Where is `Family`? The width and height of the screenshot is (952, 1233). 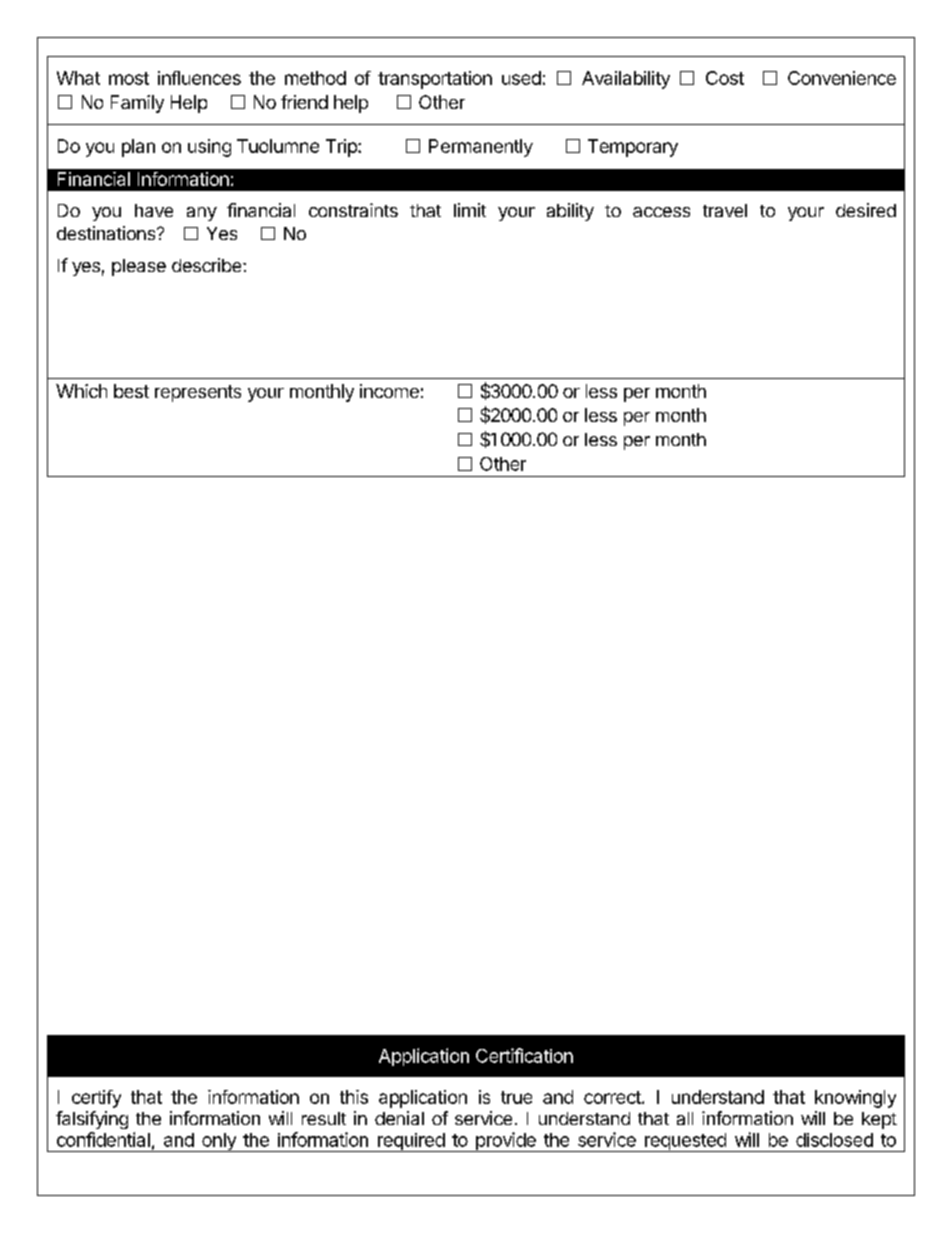 Family is located at coordinates (137, 104).
